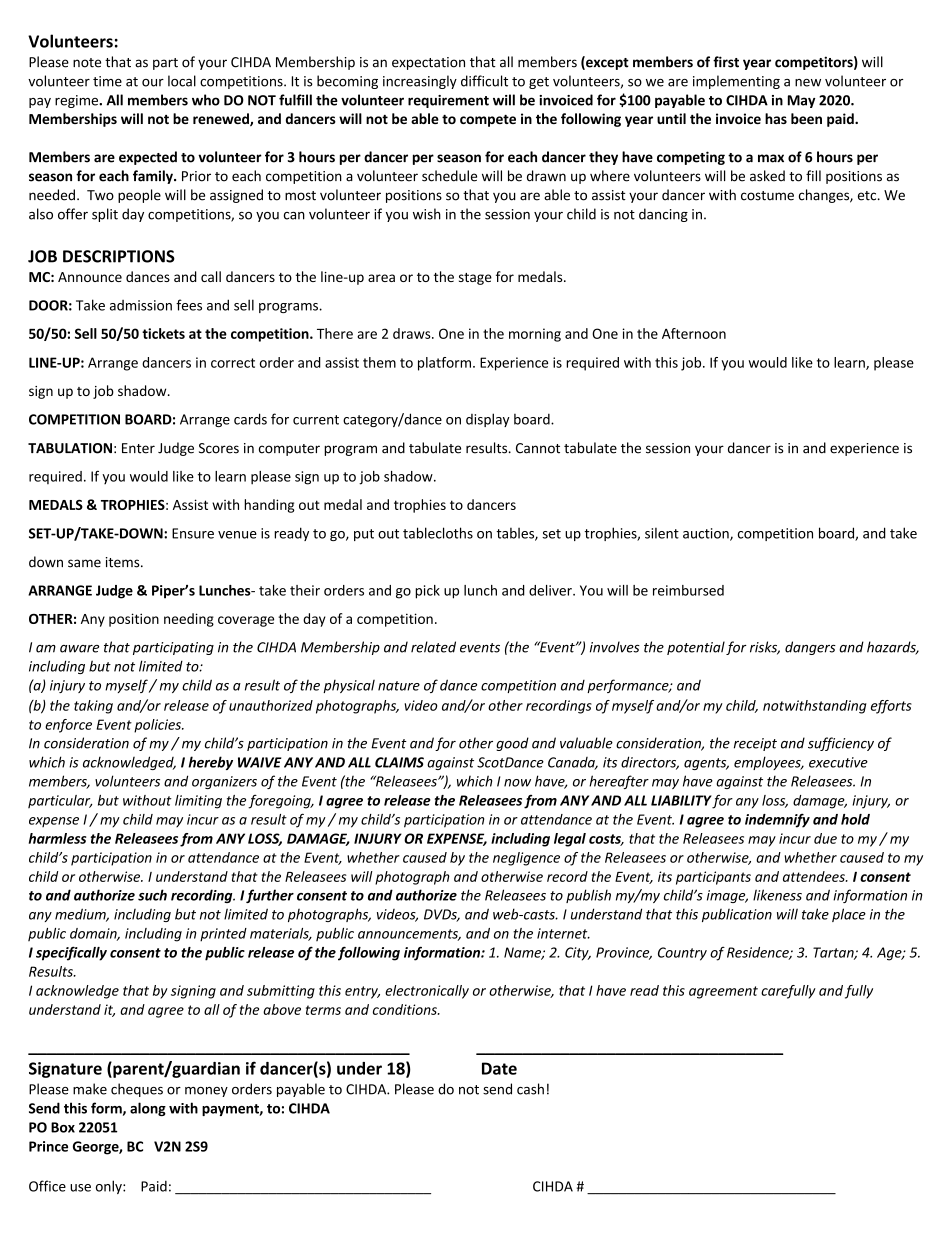  I want to click on along, so click(148, 1109).
